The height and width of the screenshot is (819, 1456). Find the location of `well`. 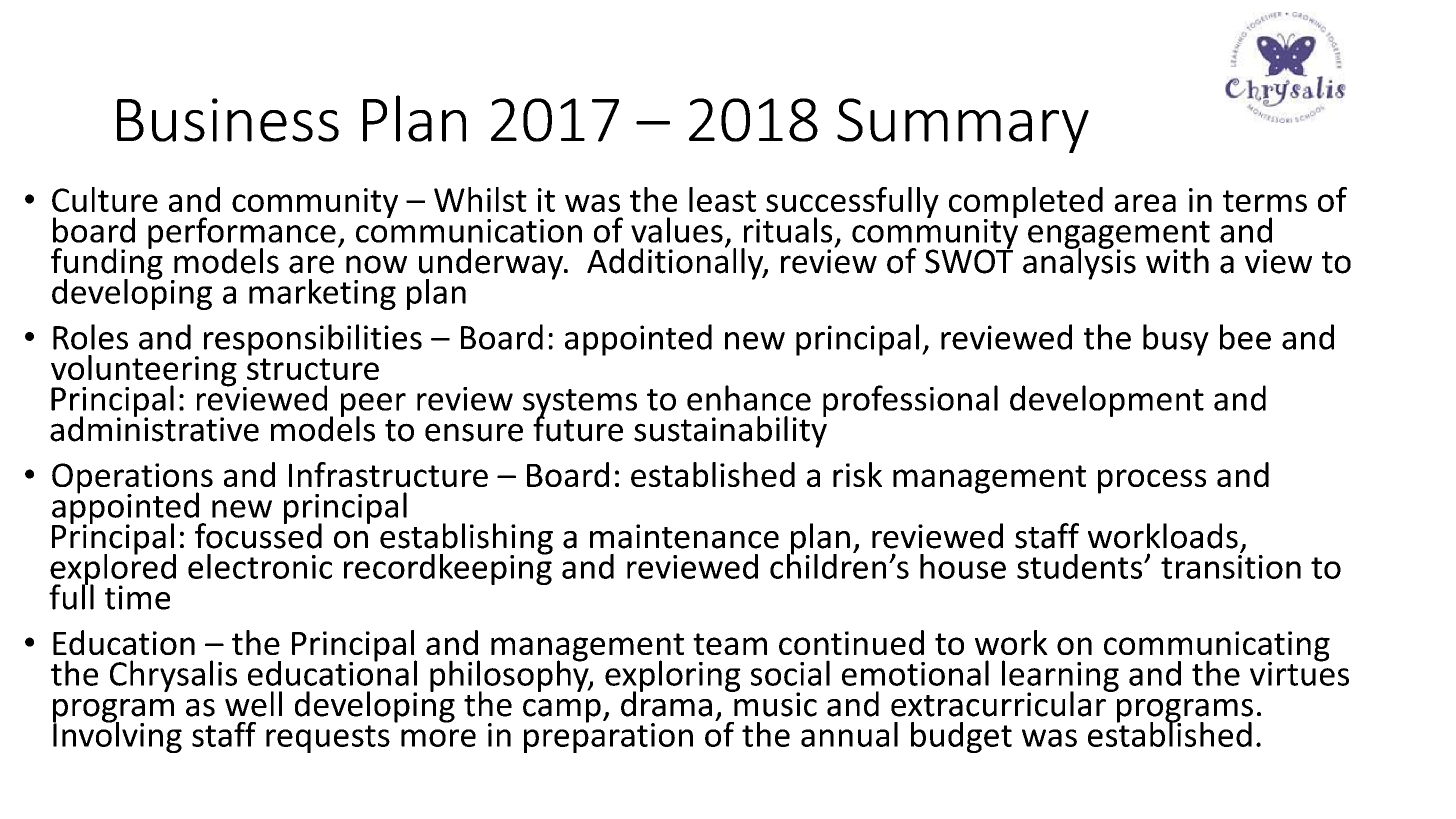

well is located at coordinates (253, 704).
